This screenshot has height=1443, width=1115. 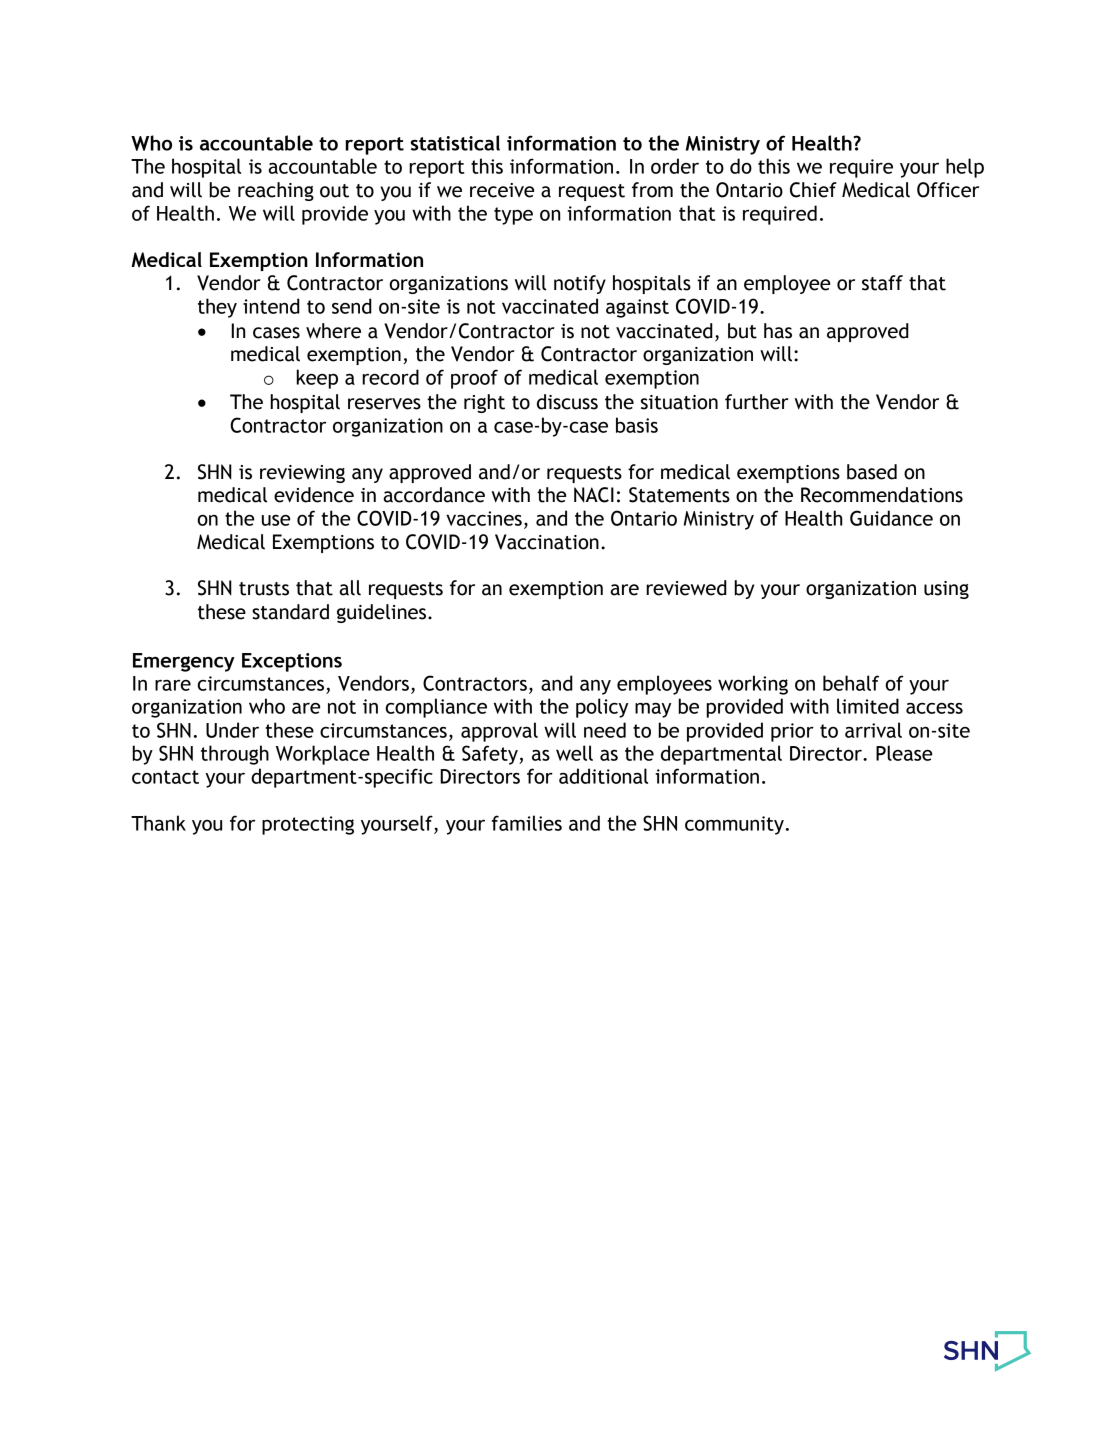 I want to click on Chief, so click(x=813, y=190).
